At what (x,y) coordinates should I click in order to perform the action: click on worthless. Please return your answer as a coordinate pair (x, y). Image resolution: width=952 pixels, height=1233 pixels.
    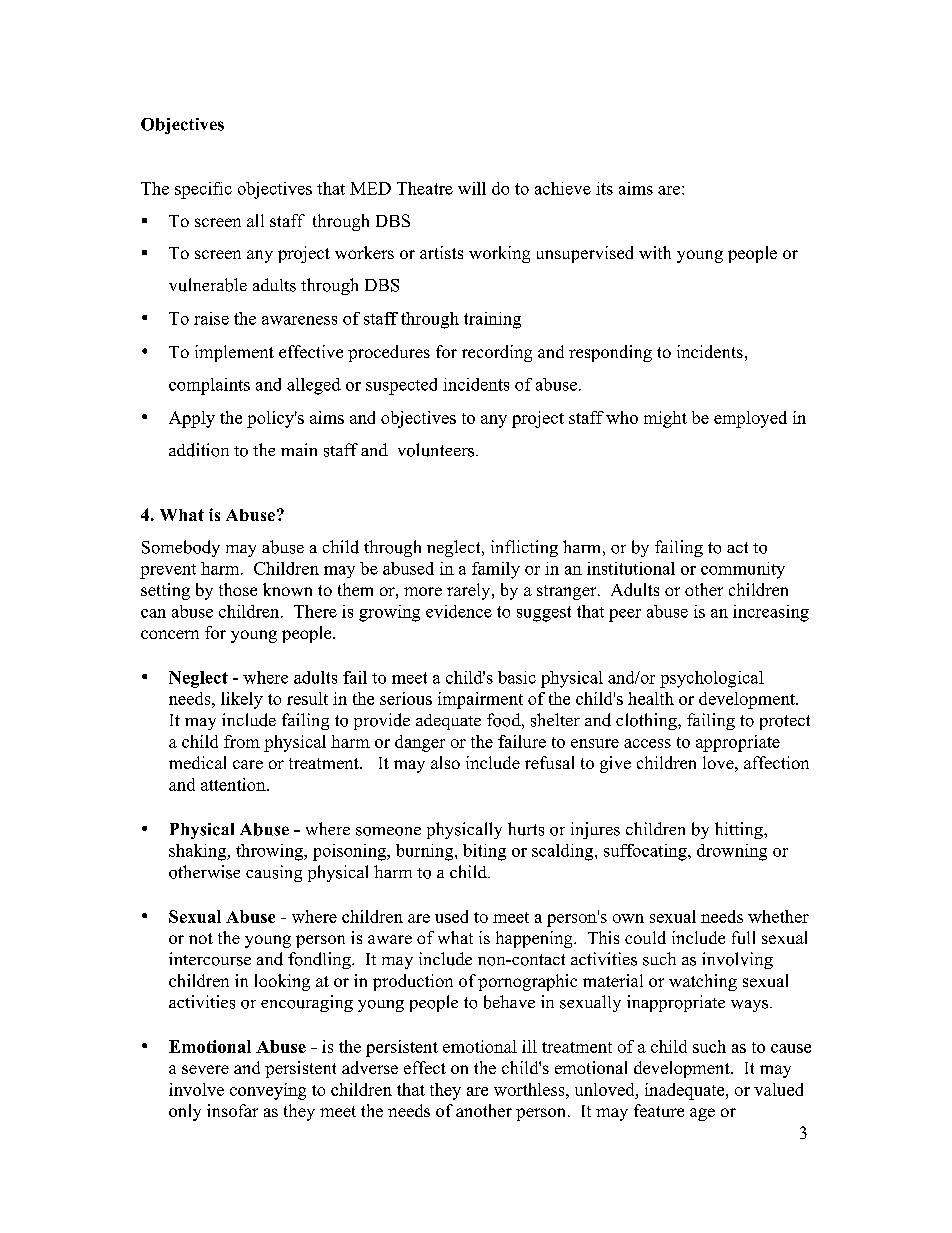
    Looking at the image, I should click on (530, 1089).
